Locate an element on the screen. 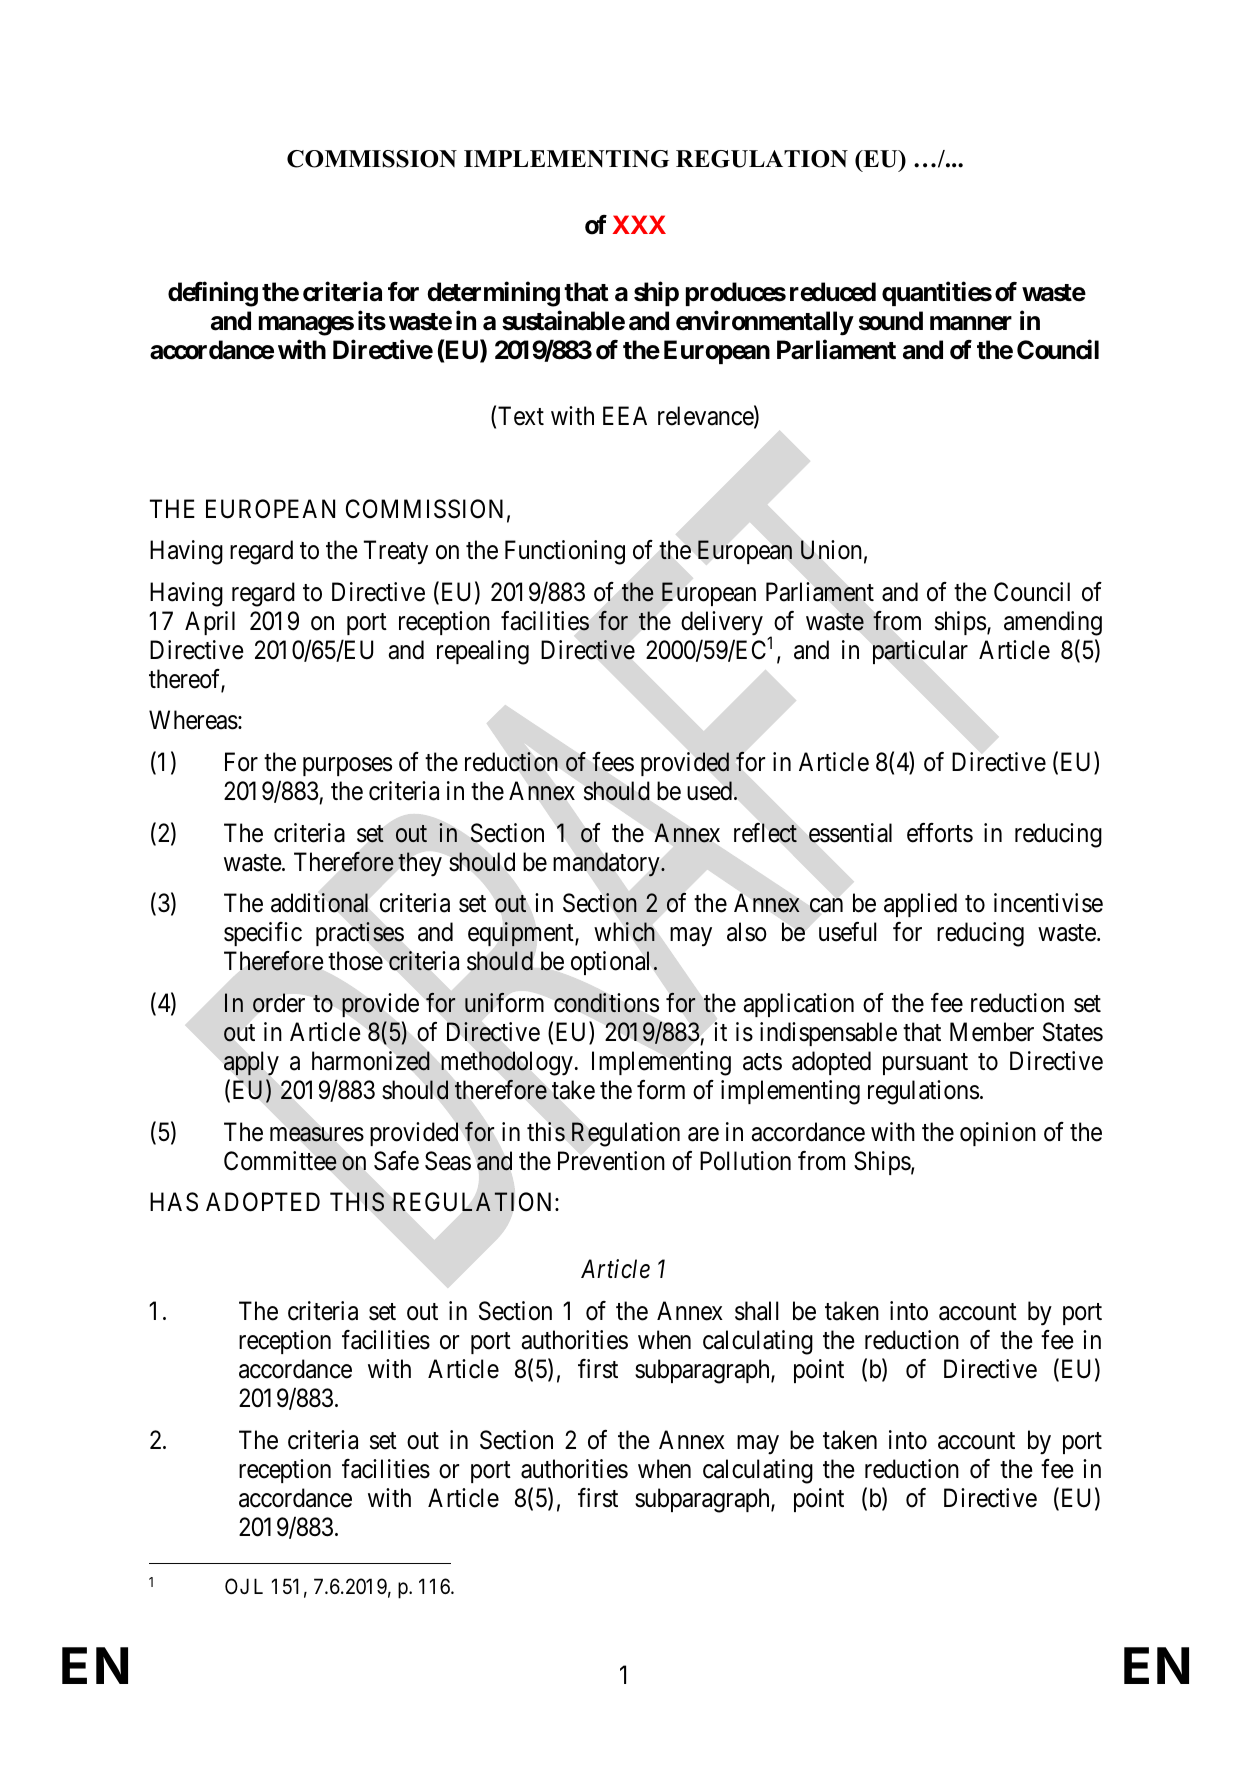 The image size is (1251, 1770). purposes is located at coordinates (347, 767).
